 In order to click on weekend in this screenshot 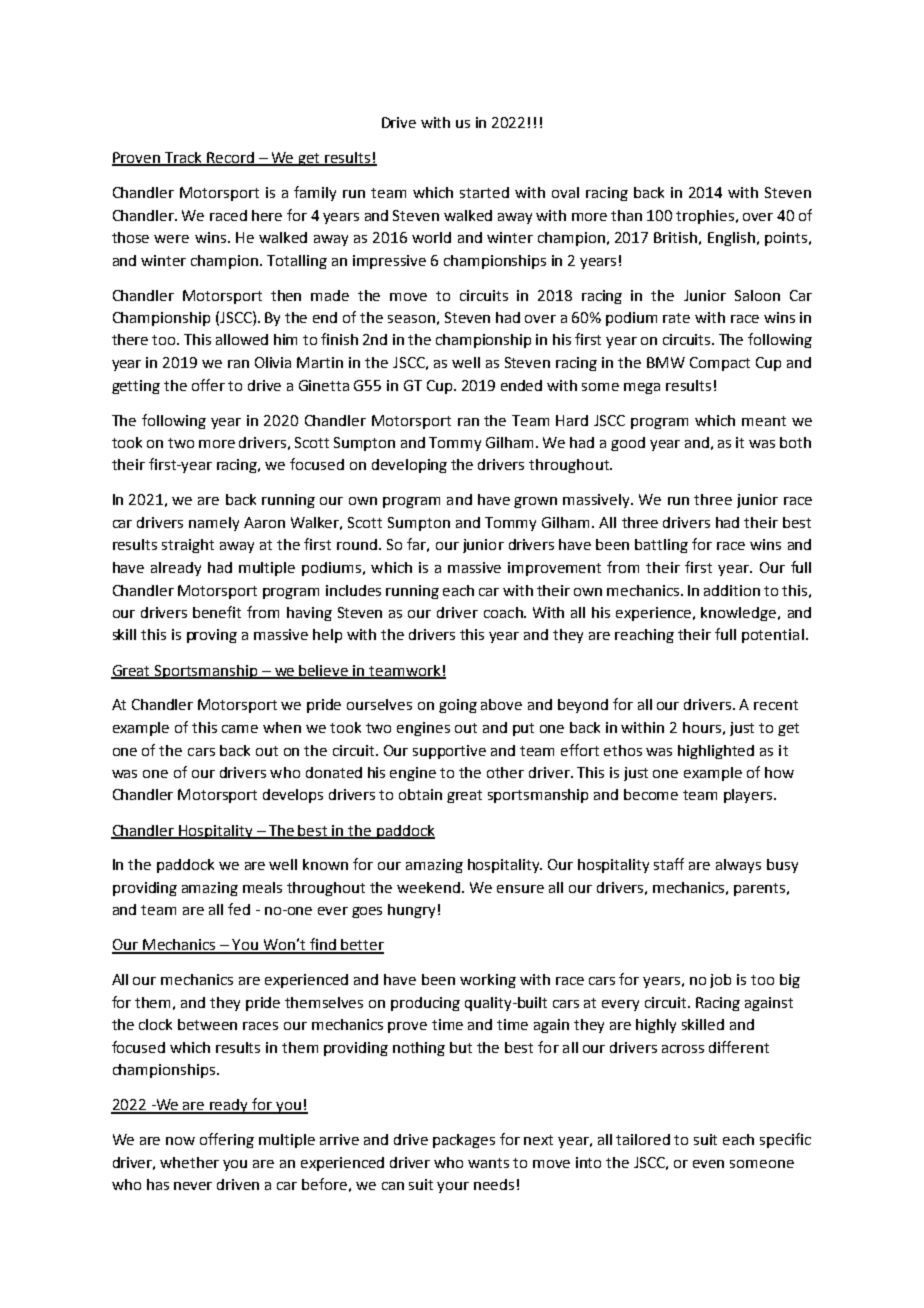, I will do `click(428, 887)`.
